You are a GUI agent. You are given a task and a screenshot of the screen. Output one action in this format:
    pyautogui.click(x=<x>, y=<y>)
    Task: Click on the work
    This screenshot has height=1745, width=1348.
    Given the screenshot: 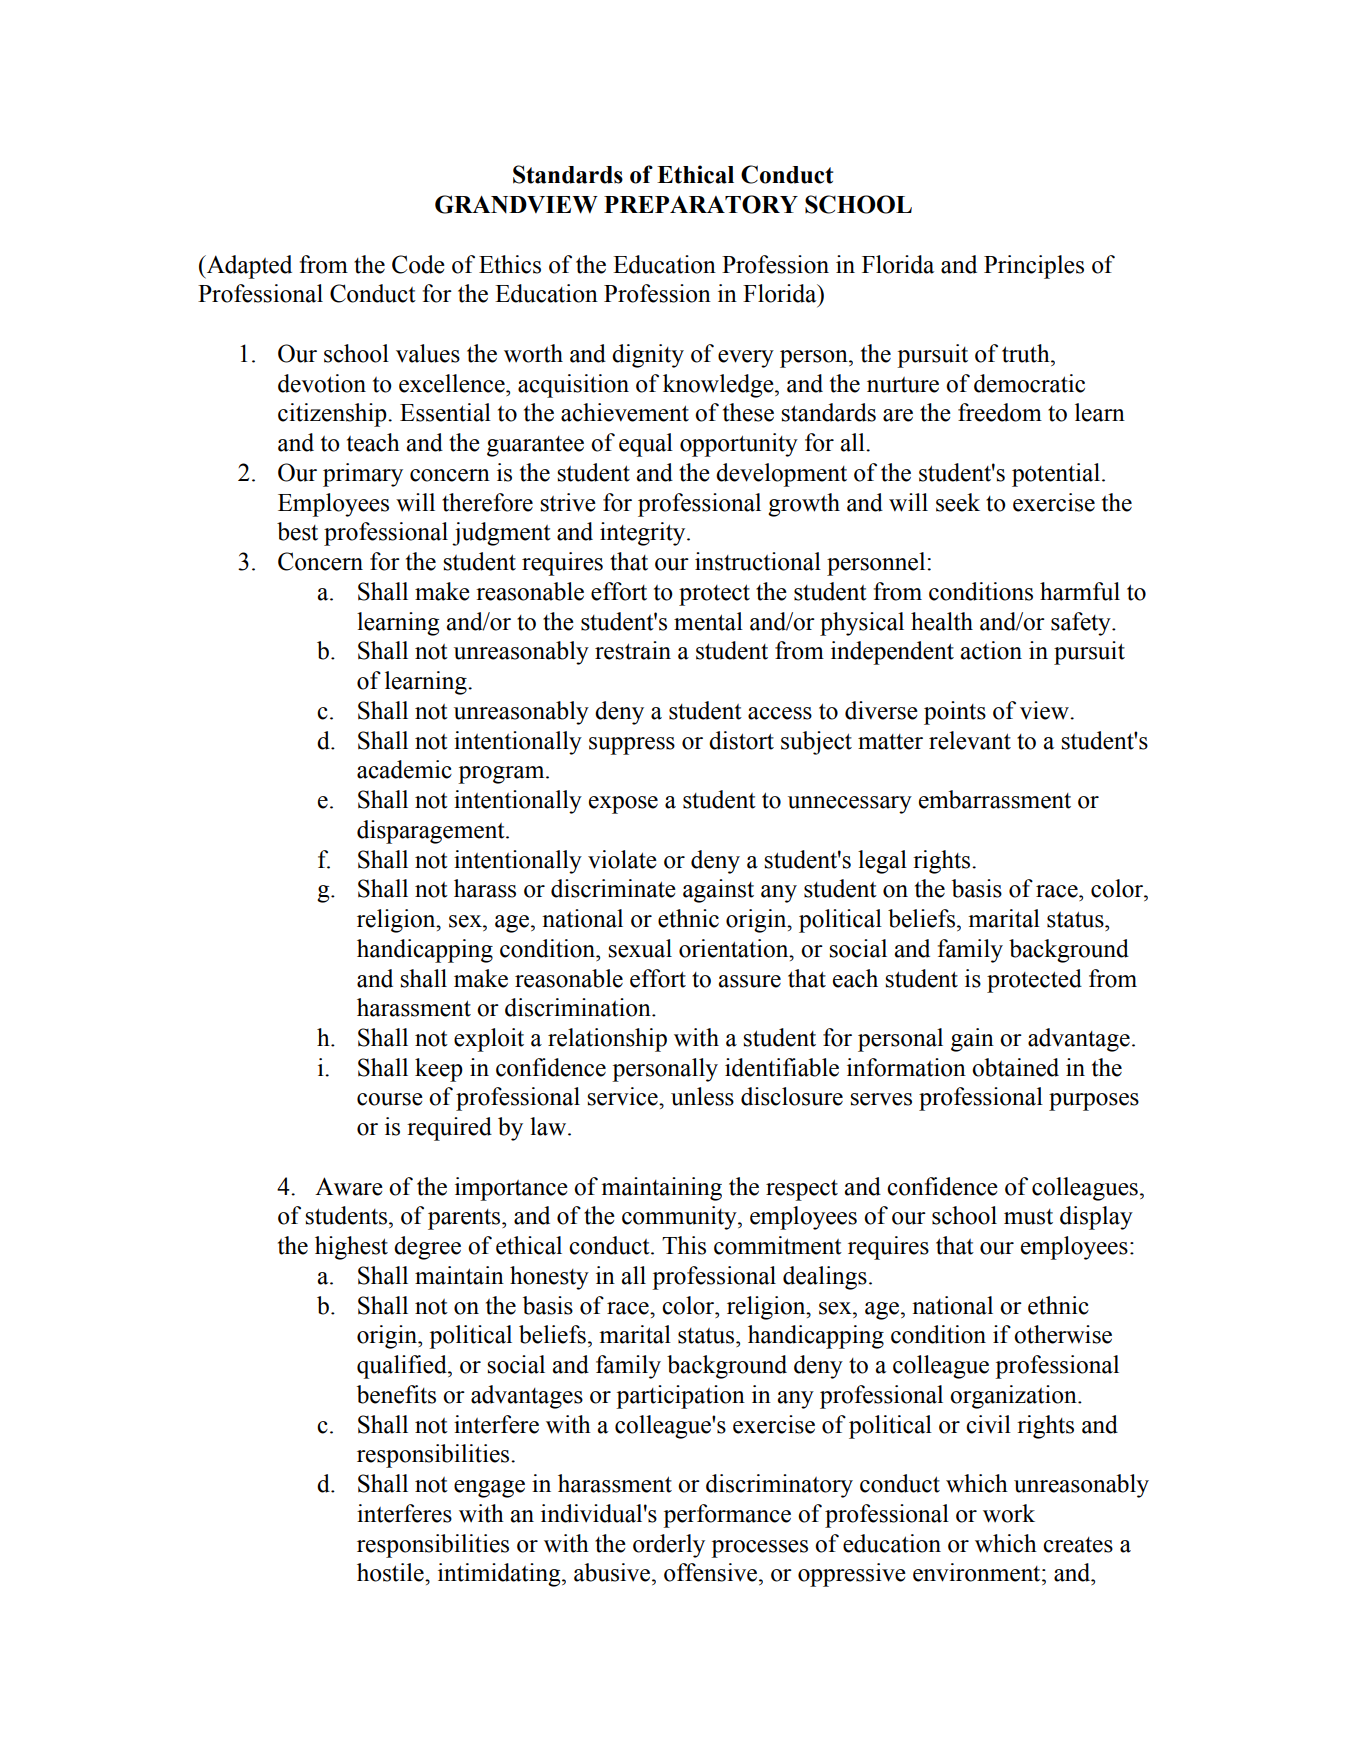 What is the action you would take?
    pyautogui.click(x=1009, y=1513)
